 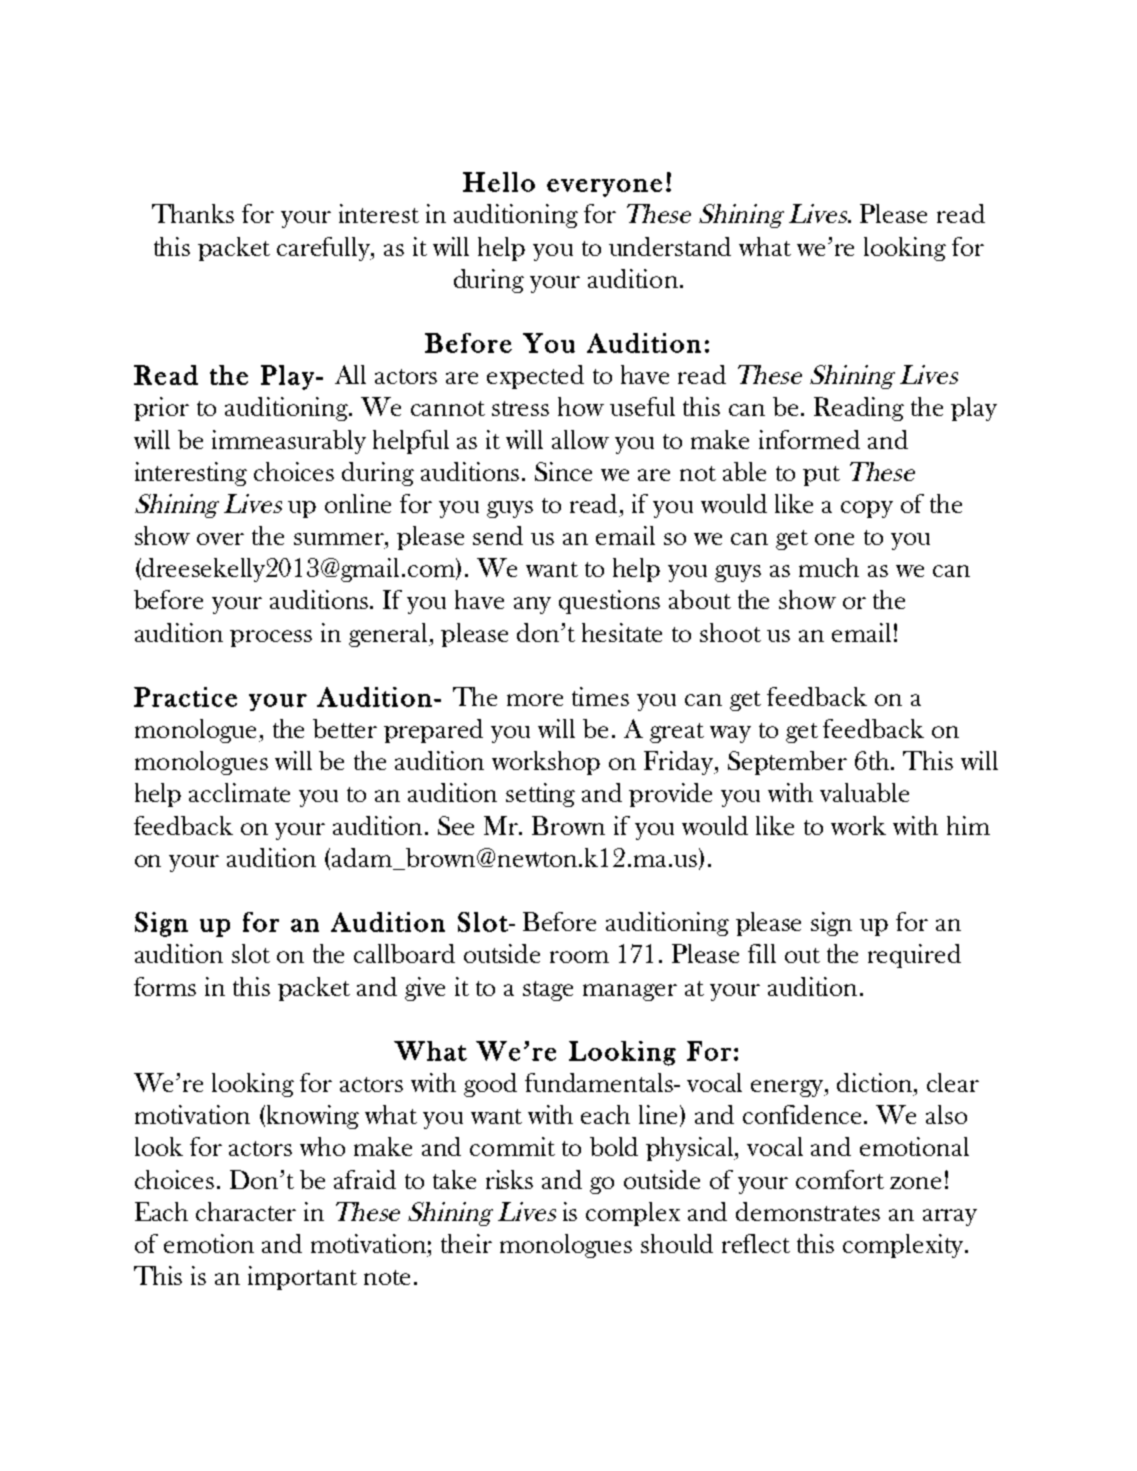 I want to click on stage, so click(x=548, y=991).
